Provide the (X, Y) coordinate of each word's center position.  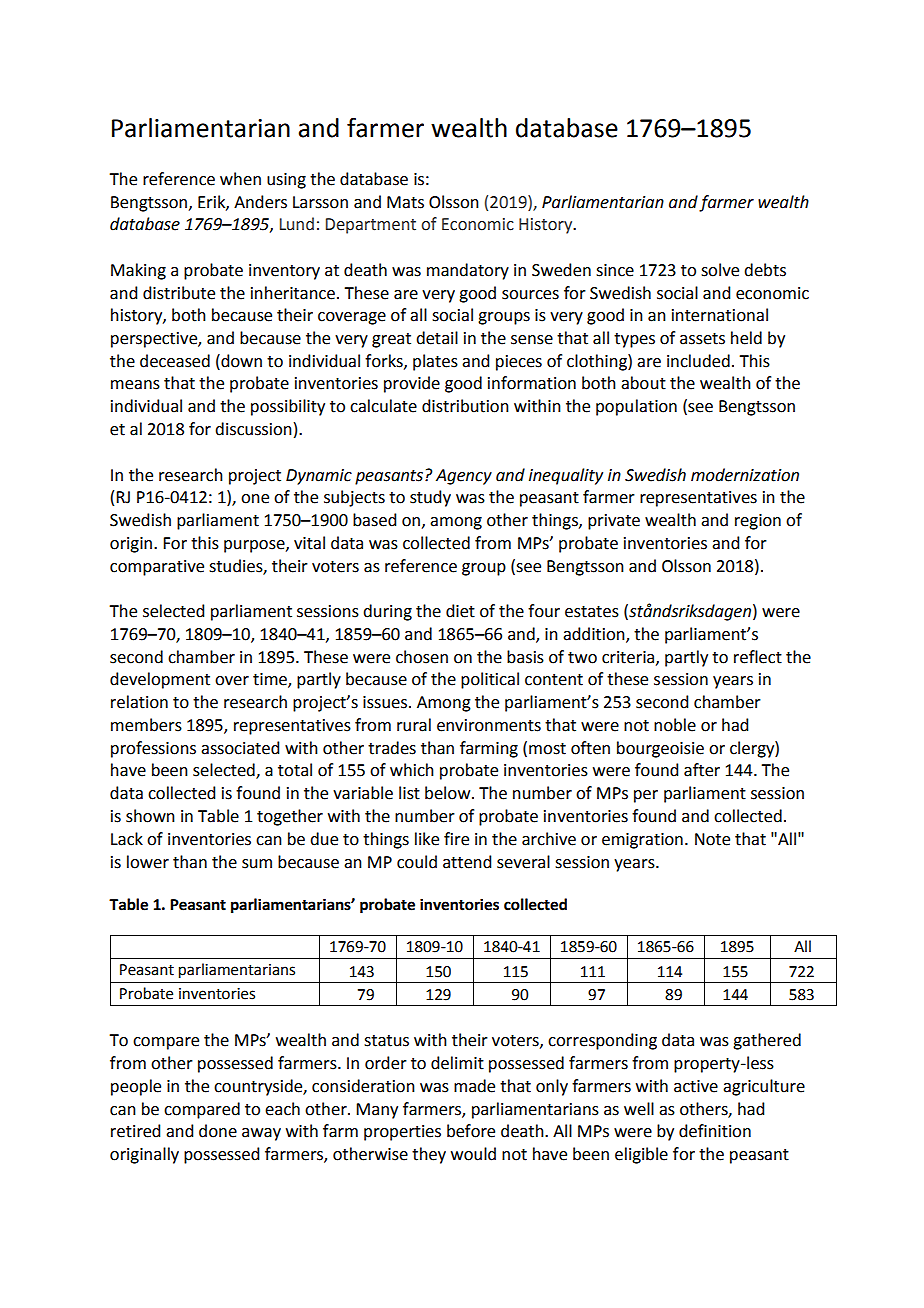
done (218, 1131)
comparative (157, 568)
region (758, 522)
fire (456, 839)
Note (712, 839)
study (430, 498)
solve (720, 270)
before (471, 1131)
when (240, 179)
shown (150, 816)
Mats (405, 202)
